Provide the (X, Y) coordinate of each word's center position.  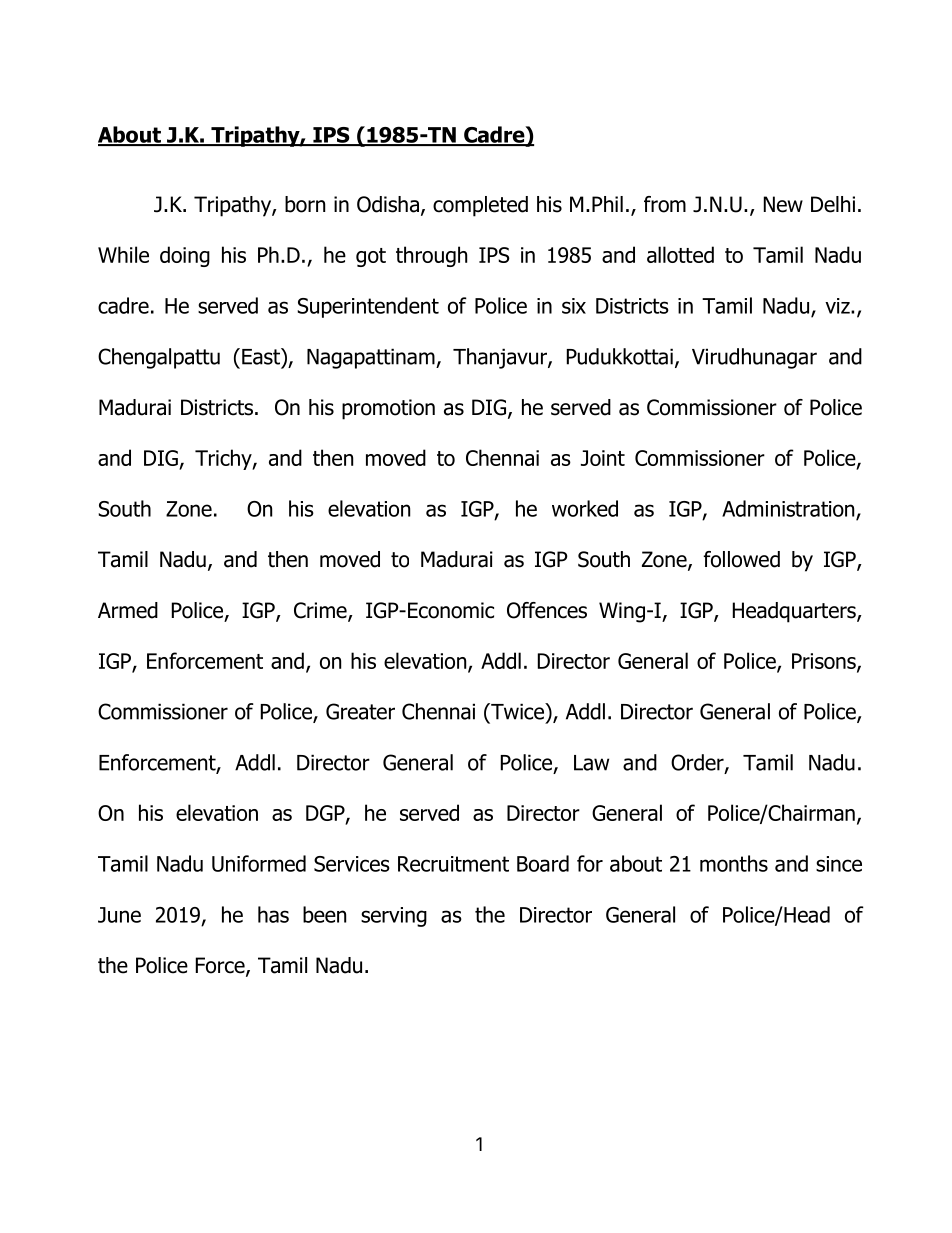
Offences (547, 610)
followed (741, 559)
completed (480, 206)
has (273, 914)
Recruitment (453, 864)
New (783, 204)
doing (185, 256)
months (734, 863)
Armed (128, 610)
